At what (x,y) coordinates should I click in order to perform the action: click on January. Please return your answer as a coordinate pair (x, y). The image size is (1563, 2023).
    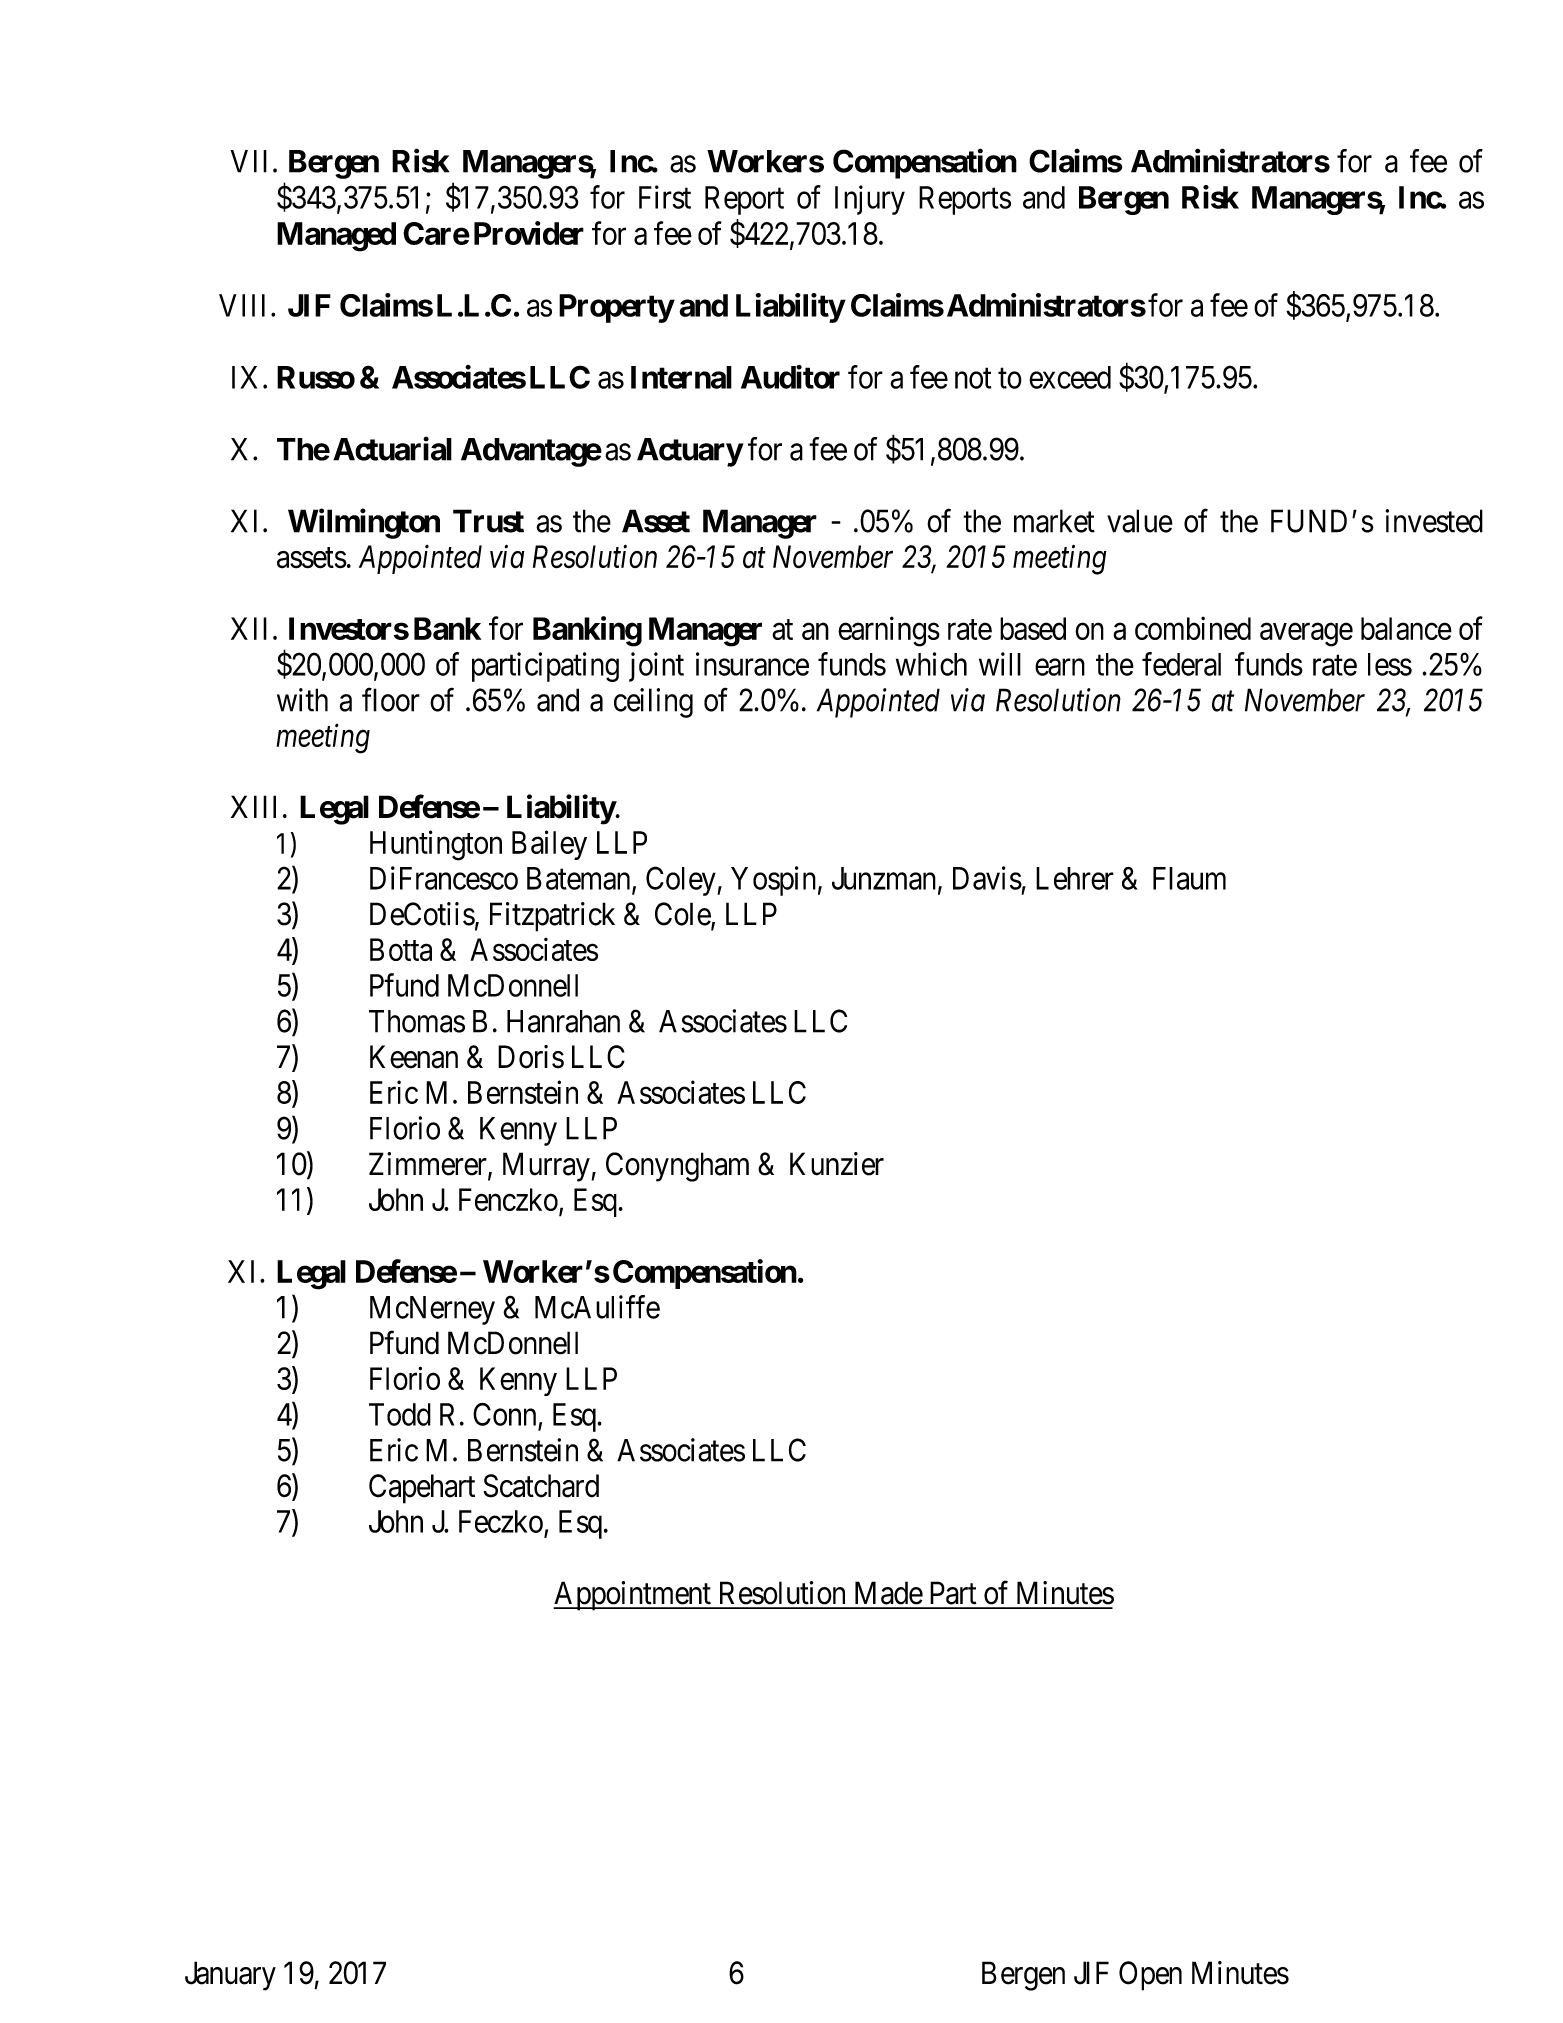
    Looking at the image, I should click on (230, 1976).
